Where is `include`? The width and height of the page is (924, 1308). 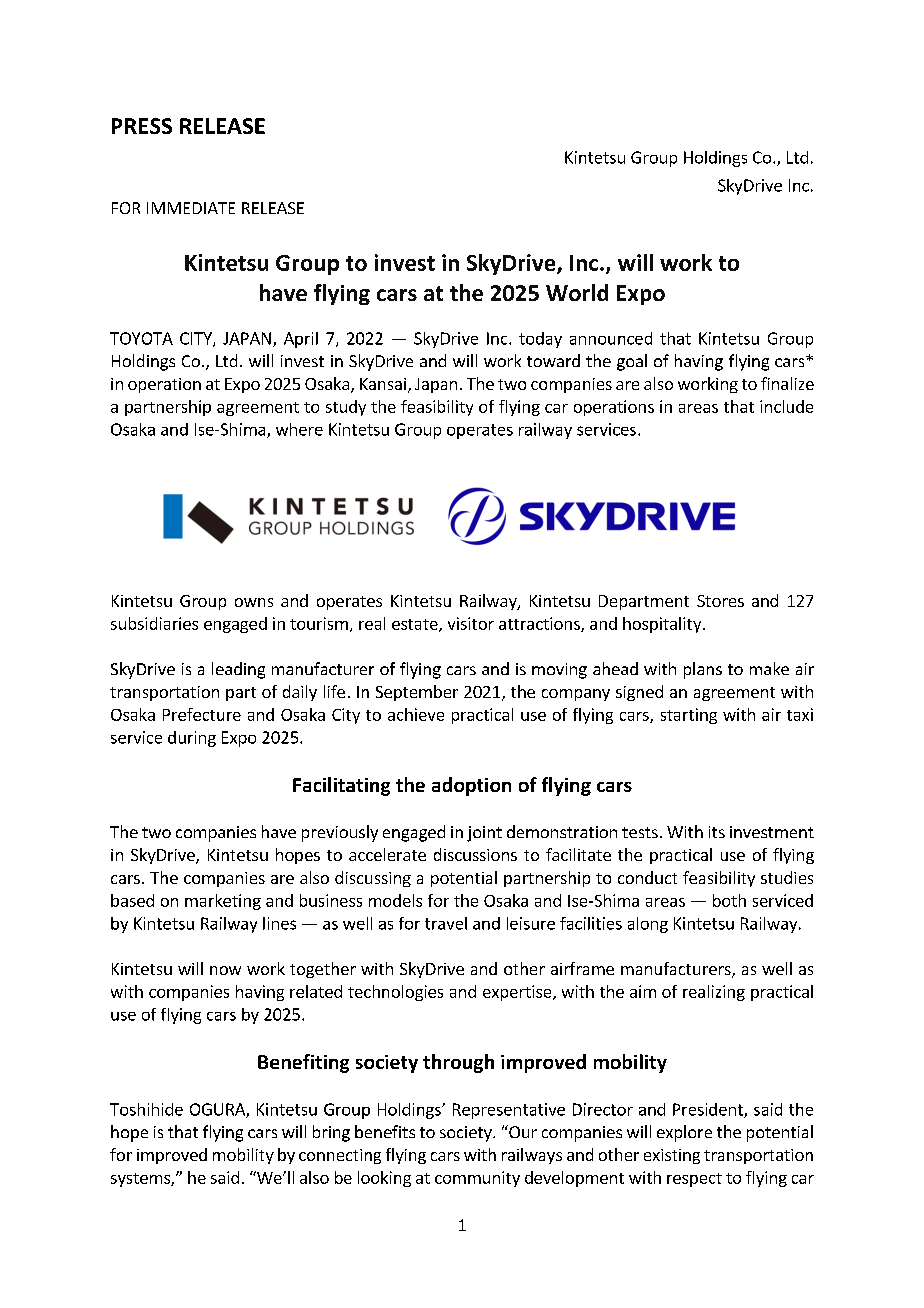 include is located at coordinates (786, 406).
